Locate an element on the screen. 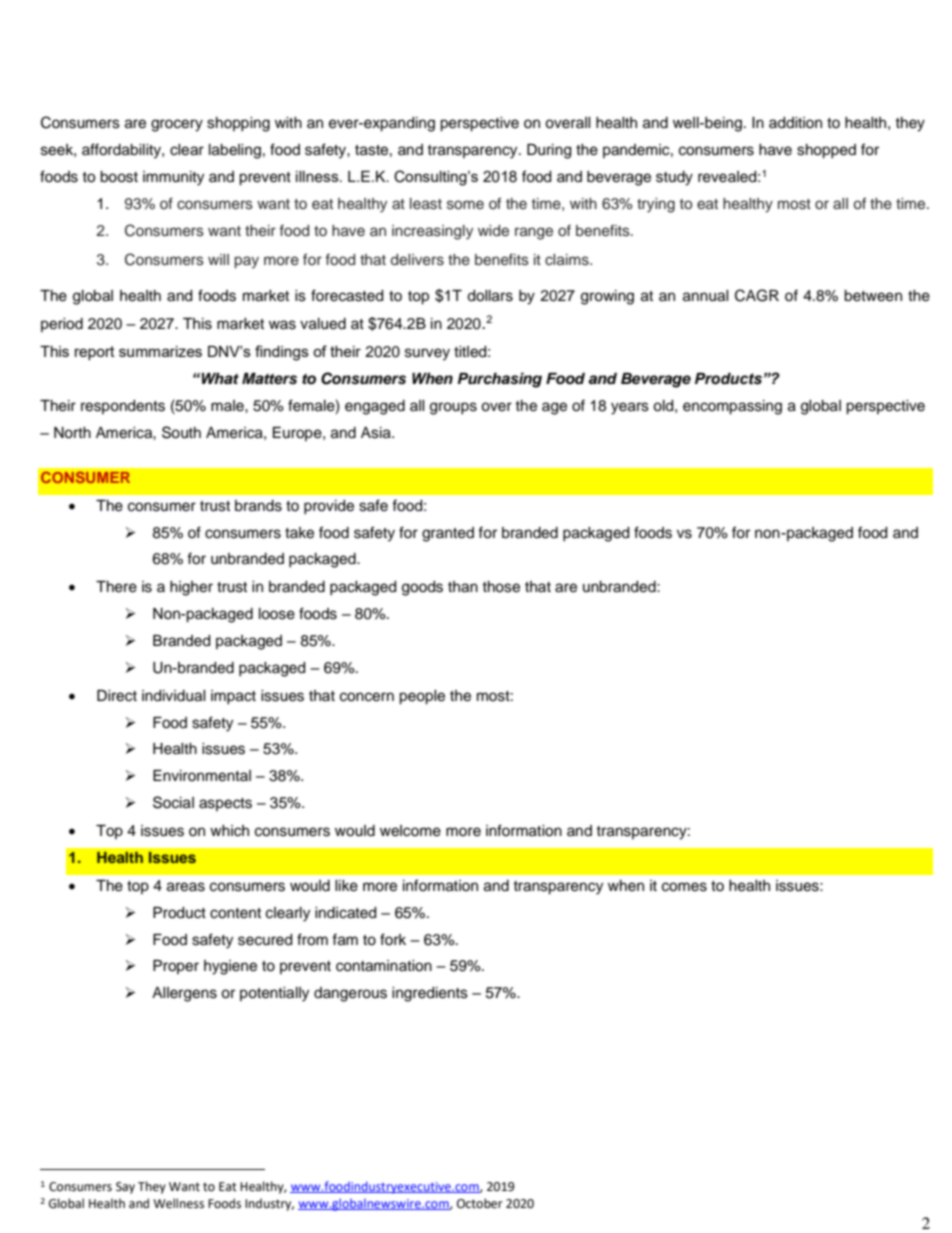 This screenshot has width=952, height=1233. October is located at coordinates (480, 1203).
